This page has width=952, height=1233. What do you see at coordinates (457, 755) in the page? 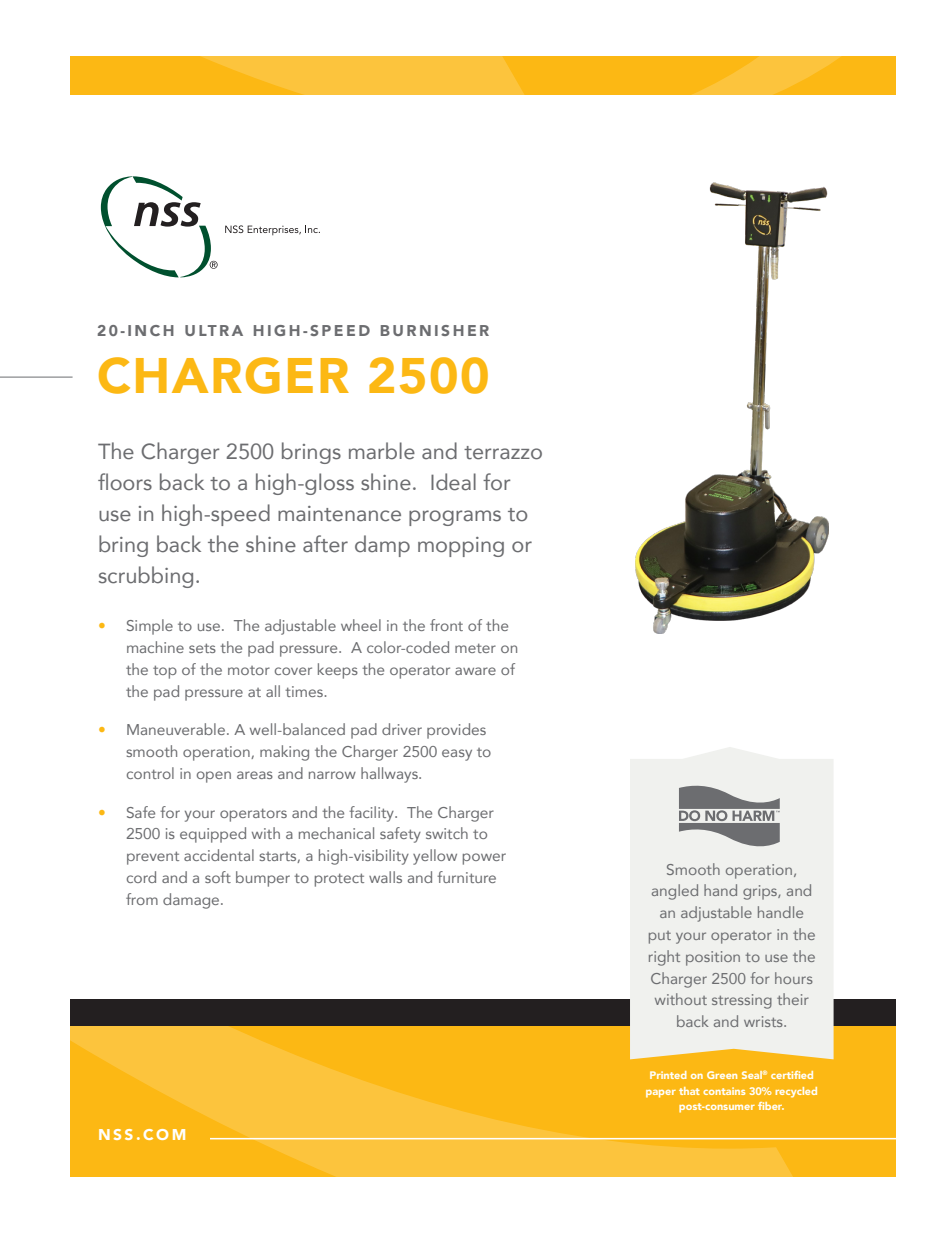
I see `easy` at bounding box center [457, 755].
